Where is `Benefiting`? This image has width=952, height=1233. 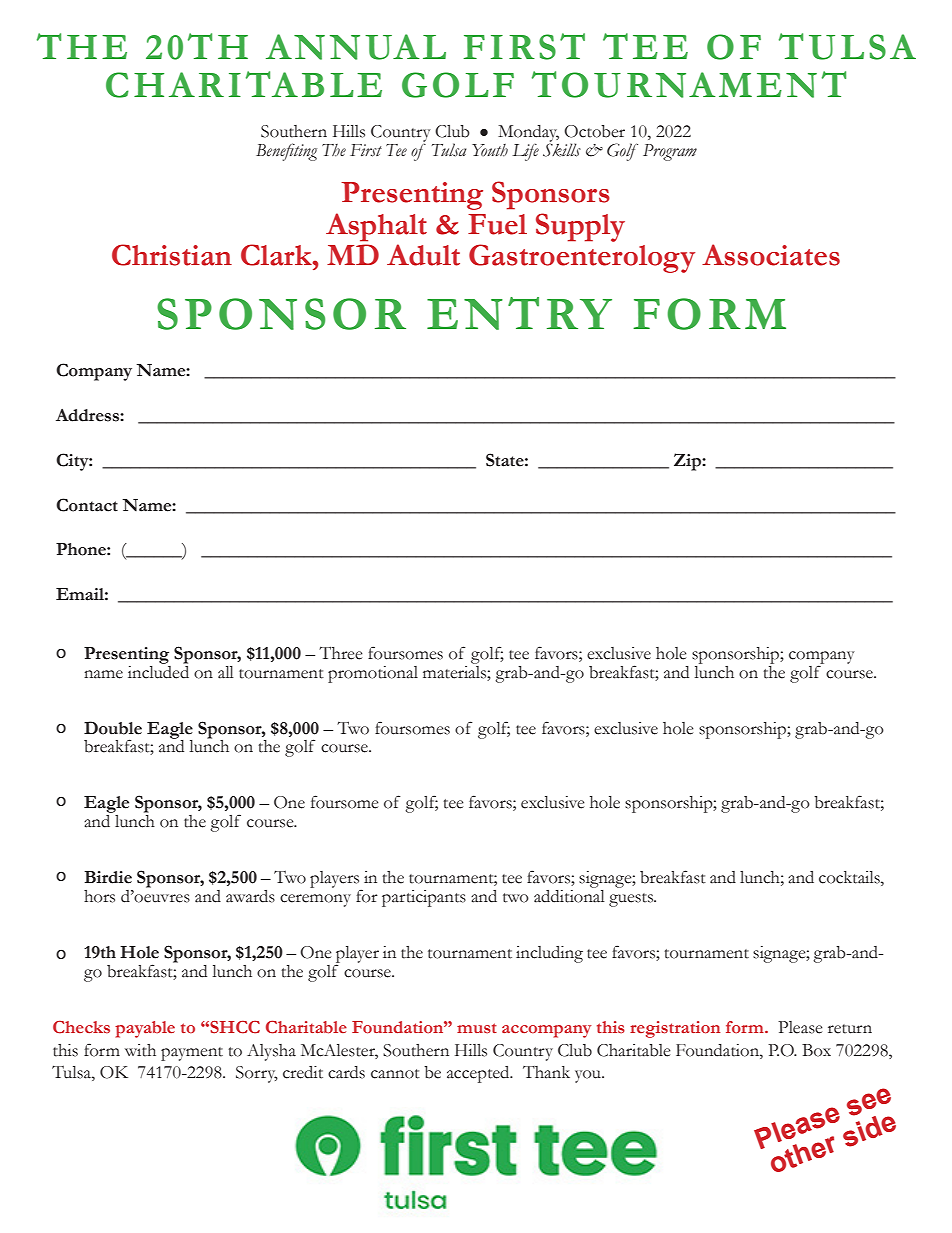 Benefiting is located at coordinates (286, 152).
